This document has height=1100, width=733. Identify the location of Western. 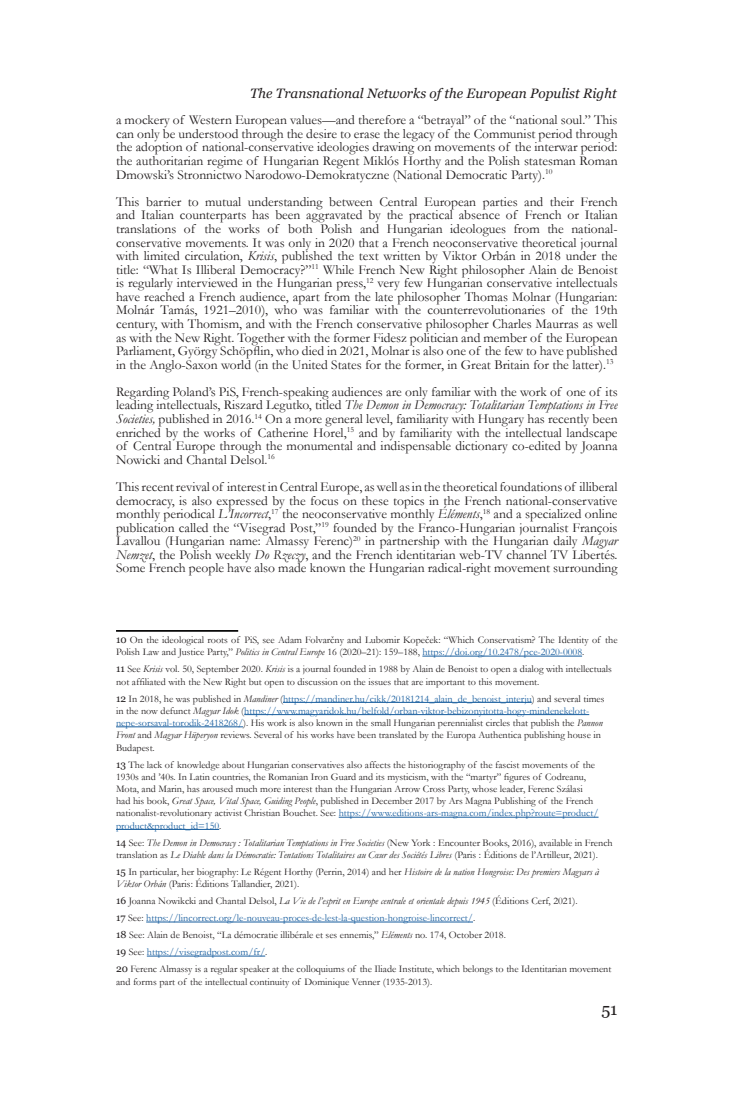
(210, 119).
